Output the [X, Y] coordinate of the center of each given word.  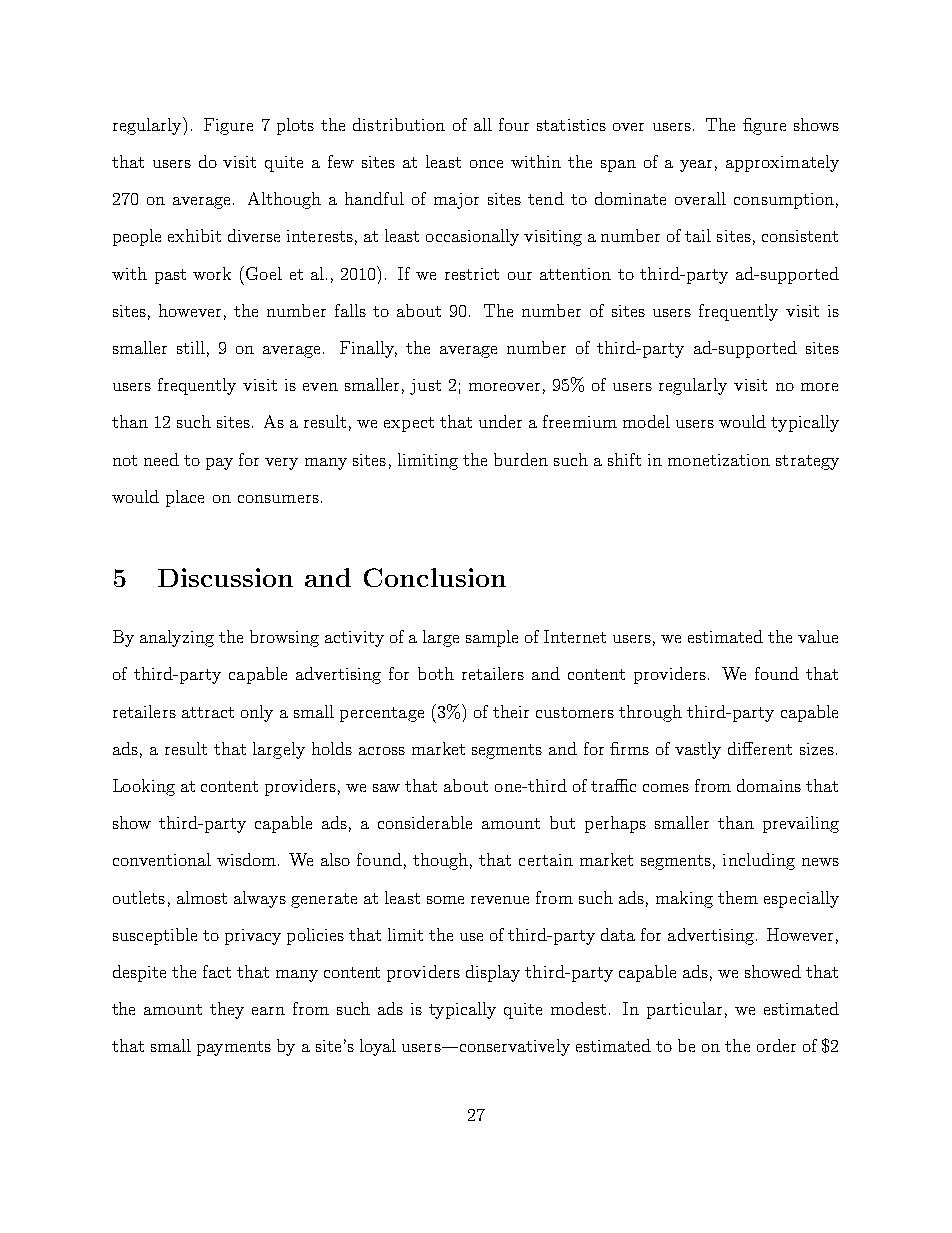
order [776, 1045]
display [493, 973]
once [486, 164]
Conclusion [435, 577]
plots [295, 126]
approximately [782, 163]
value [818, 636]
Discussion [225, 577]
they [227, 1010]
